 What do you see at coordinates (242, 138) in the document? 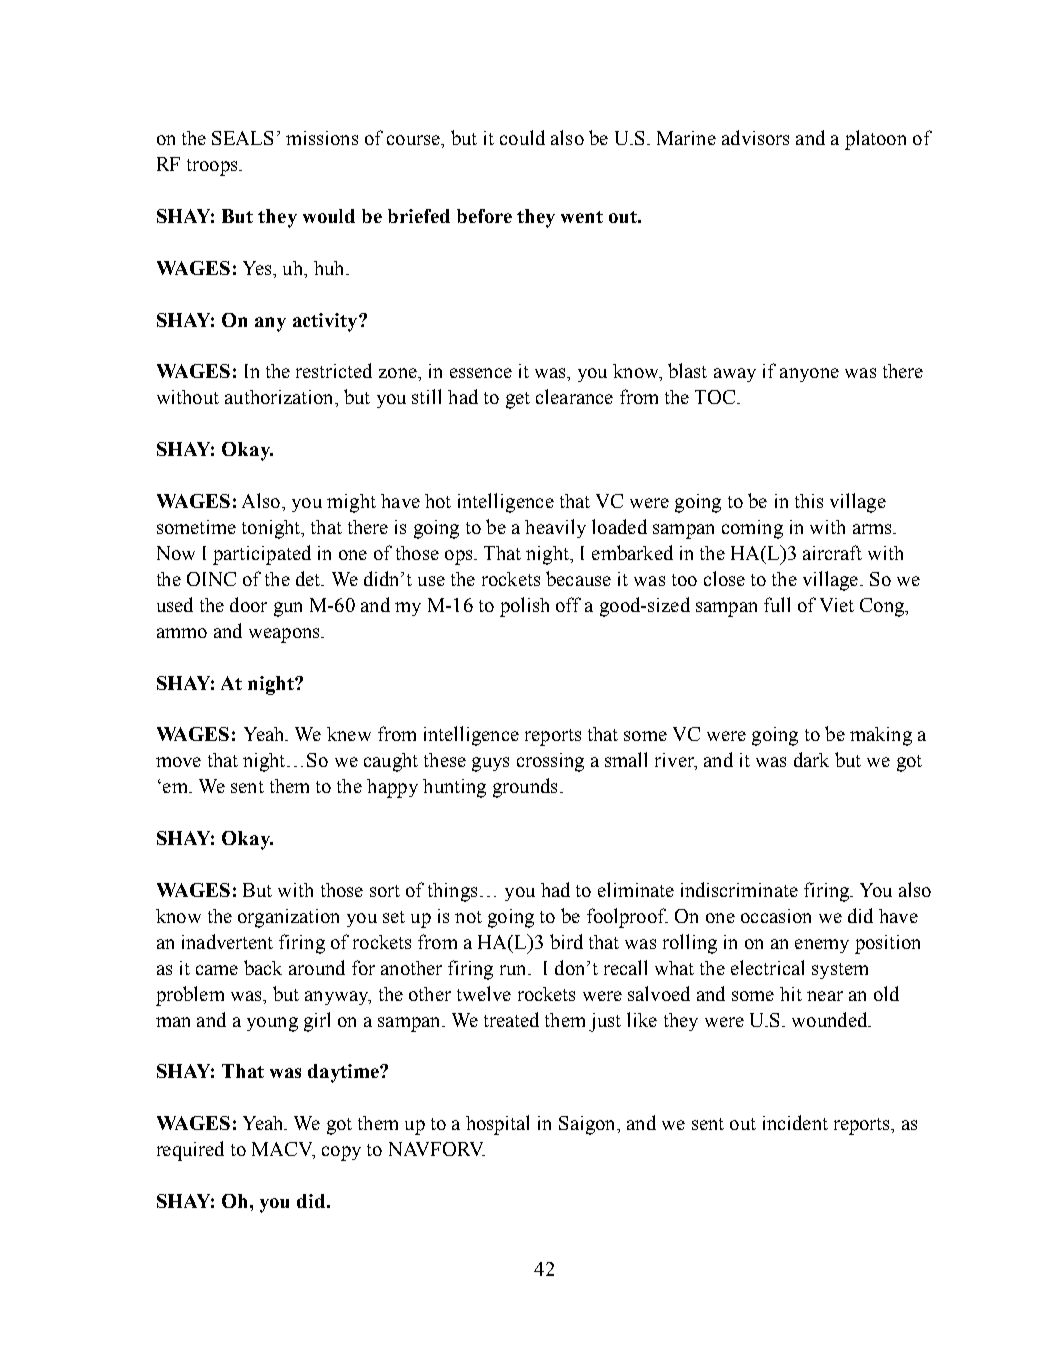
I see `SEALS` at bounding box center [242, 138].
